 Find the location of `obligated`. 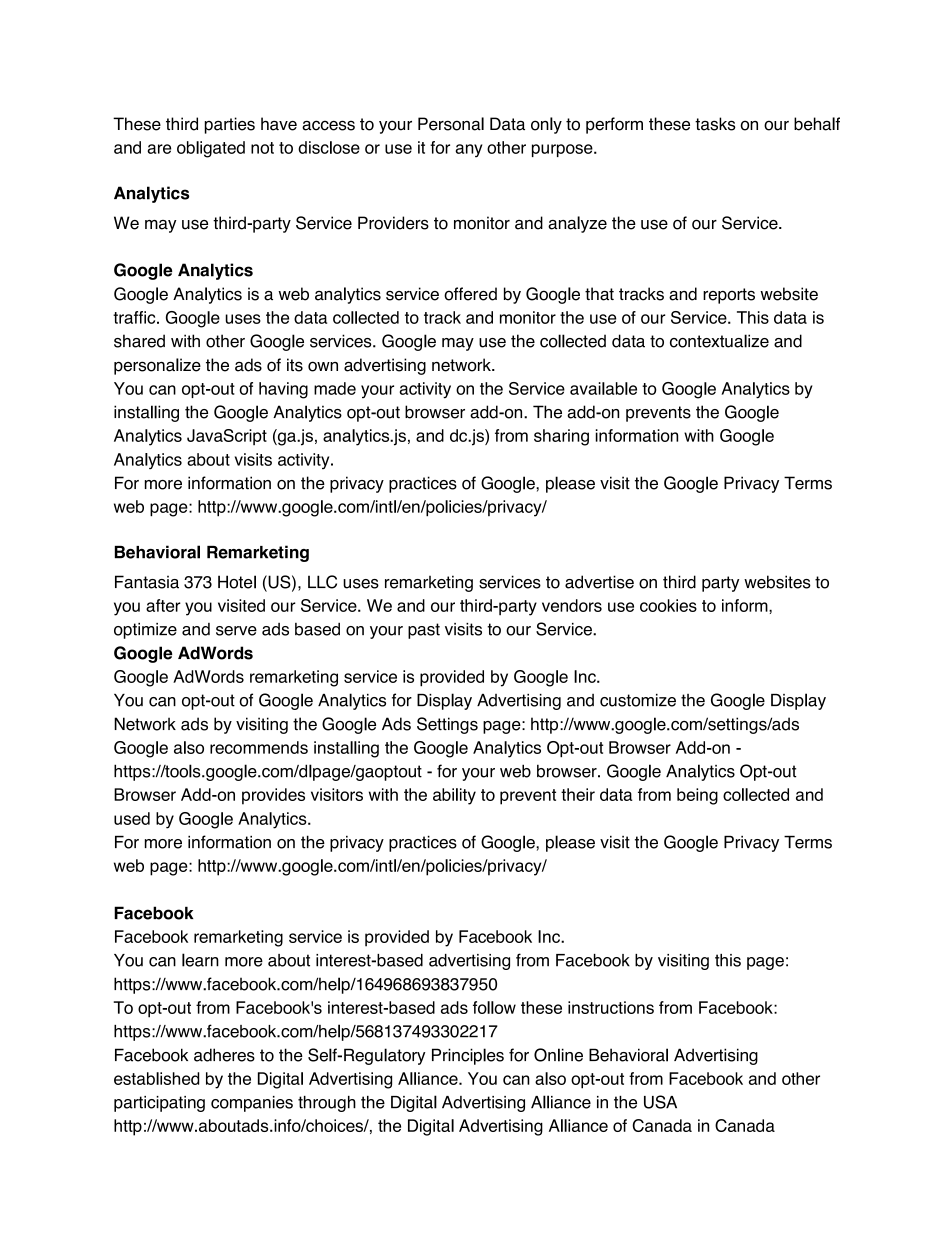

obligated is located at coordinates (211, 149).
